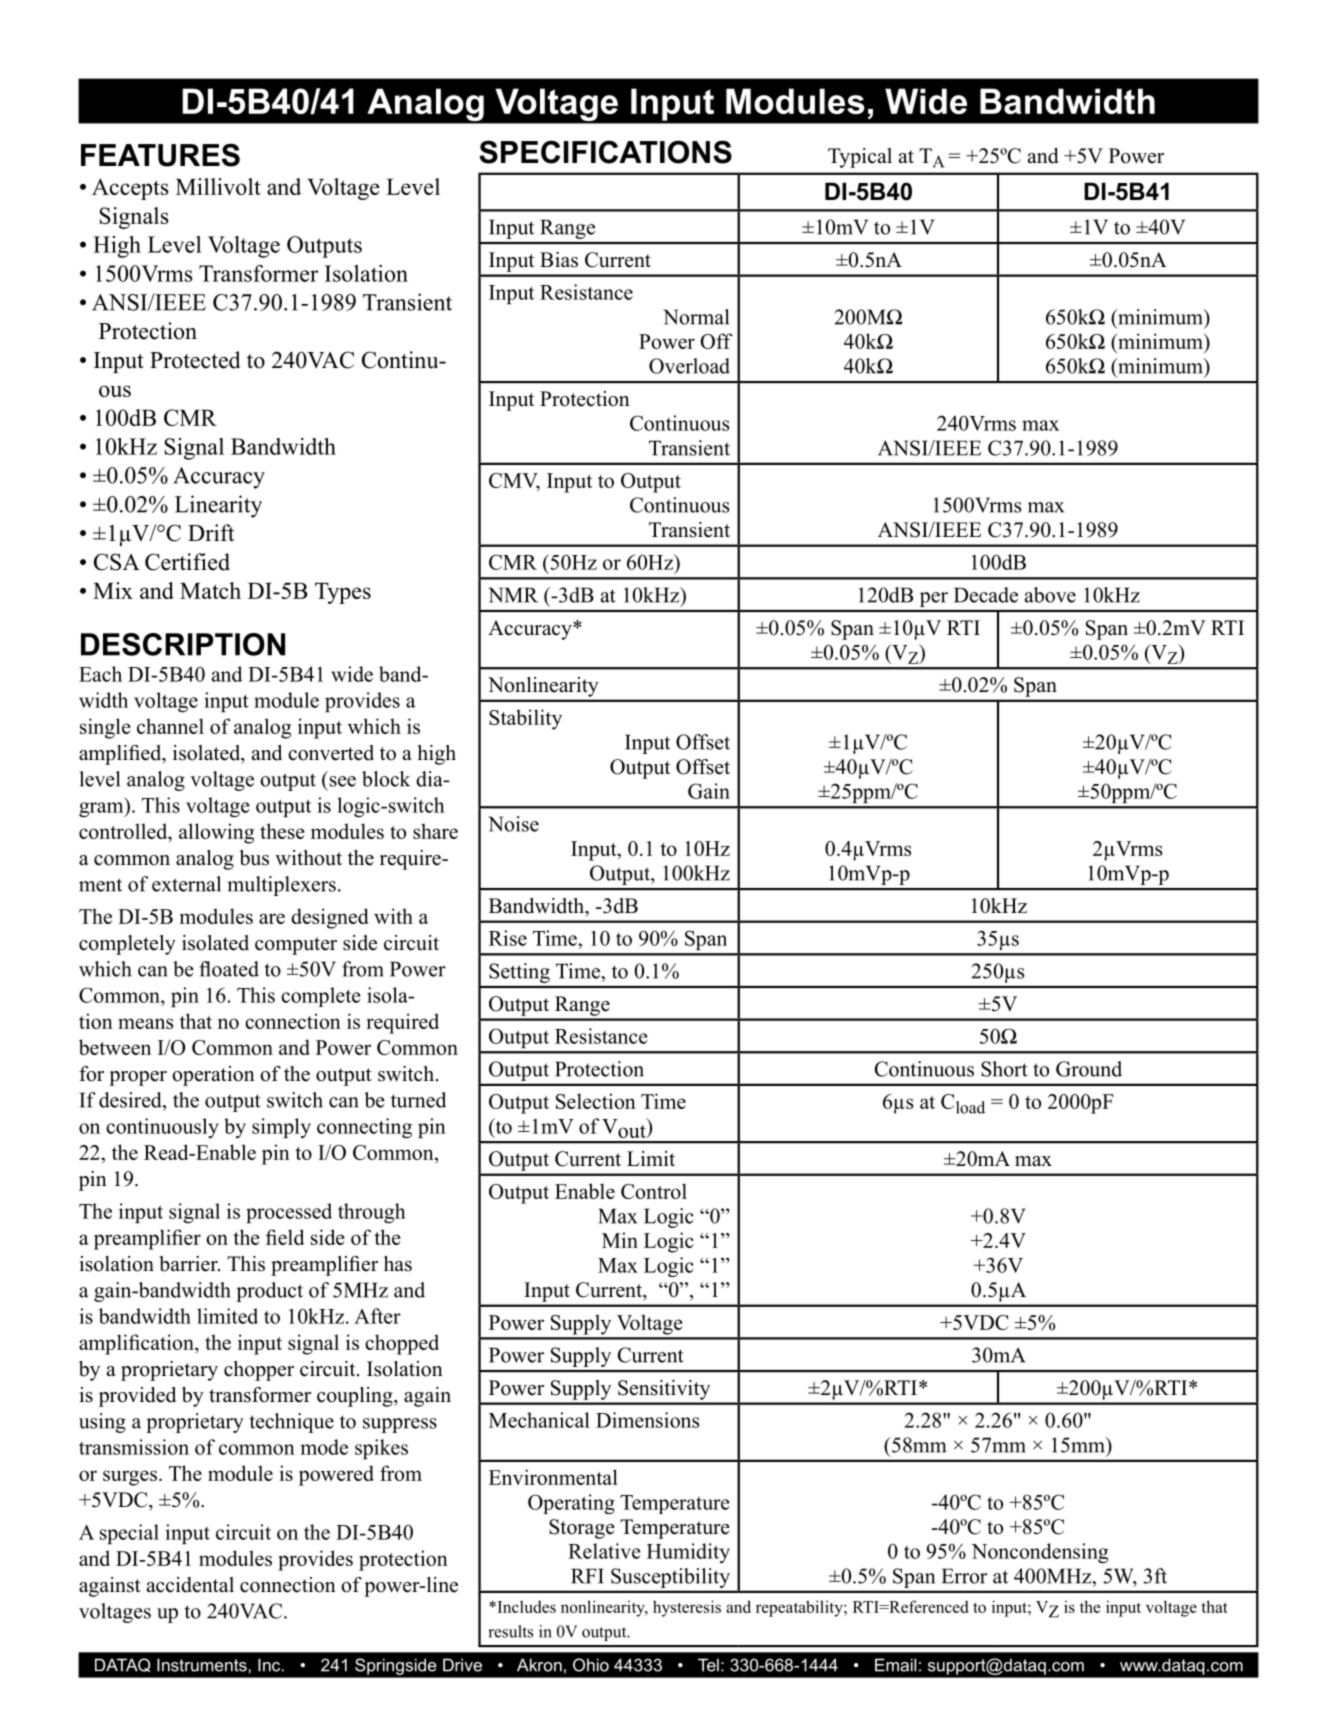 The height and width of the screenshot is (1731, 1337). What do you see at coordinates (190, 1585) in the screenshot?
I see `accidental` at bounding box center [190, 1585].
